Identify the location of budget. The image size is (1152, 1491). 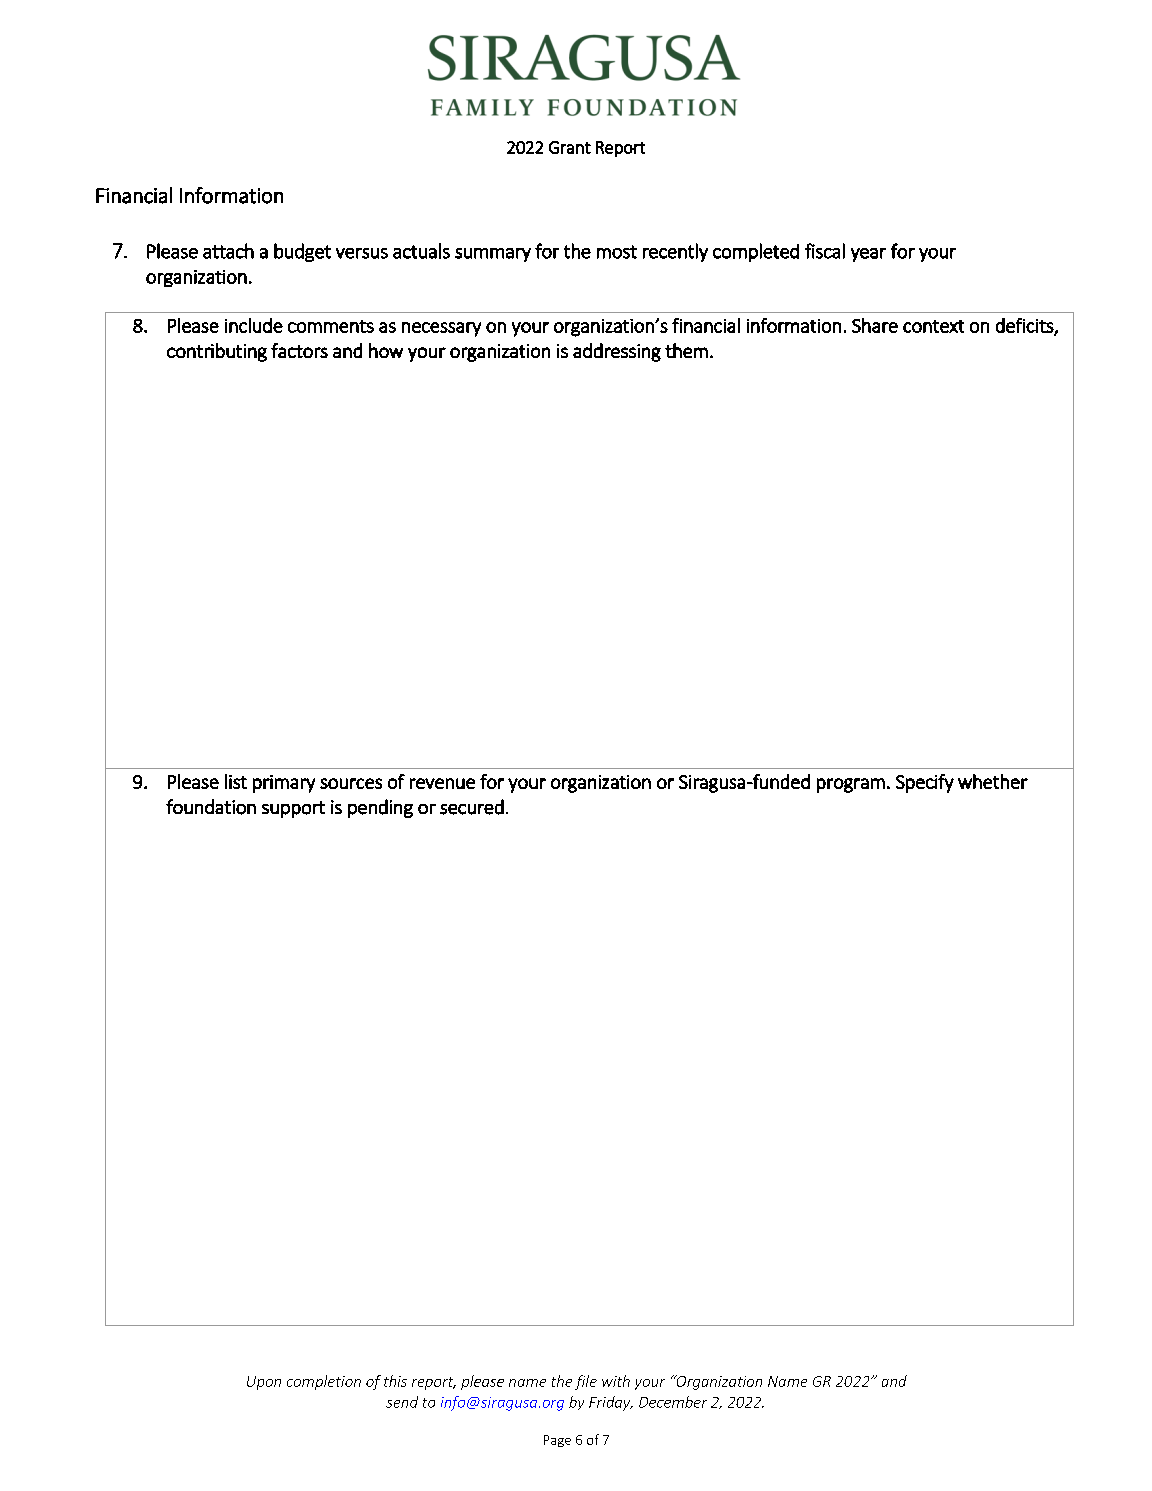
(302, 252).
